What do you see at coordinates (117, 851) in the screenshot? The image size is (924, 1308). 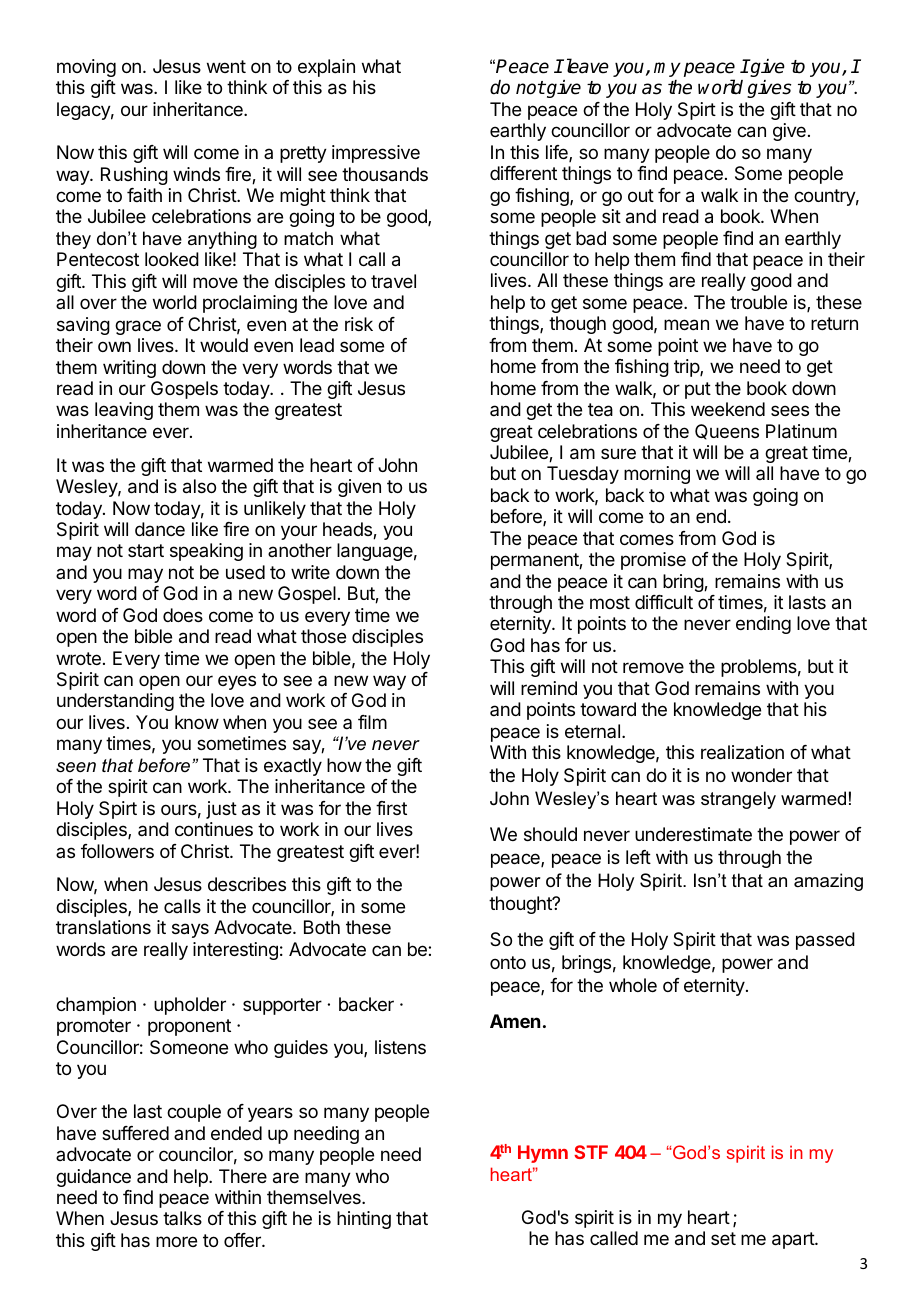 I see `followers` at bounding box center [117, 851].
